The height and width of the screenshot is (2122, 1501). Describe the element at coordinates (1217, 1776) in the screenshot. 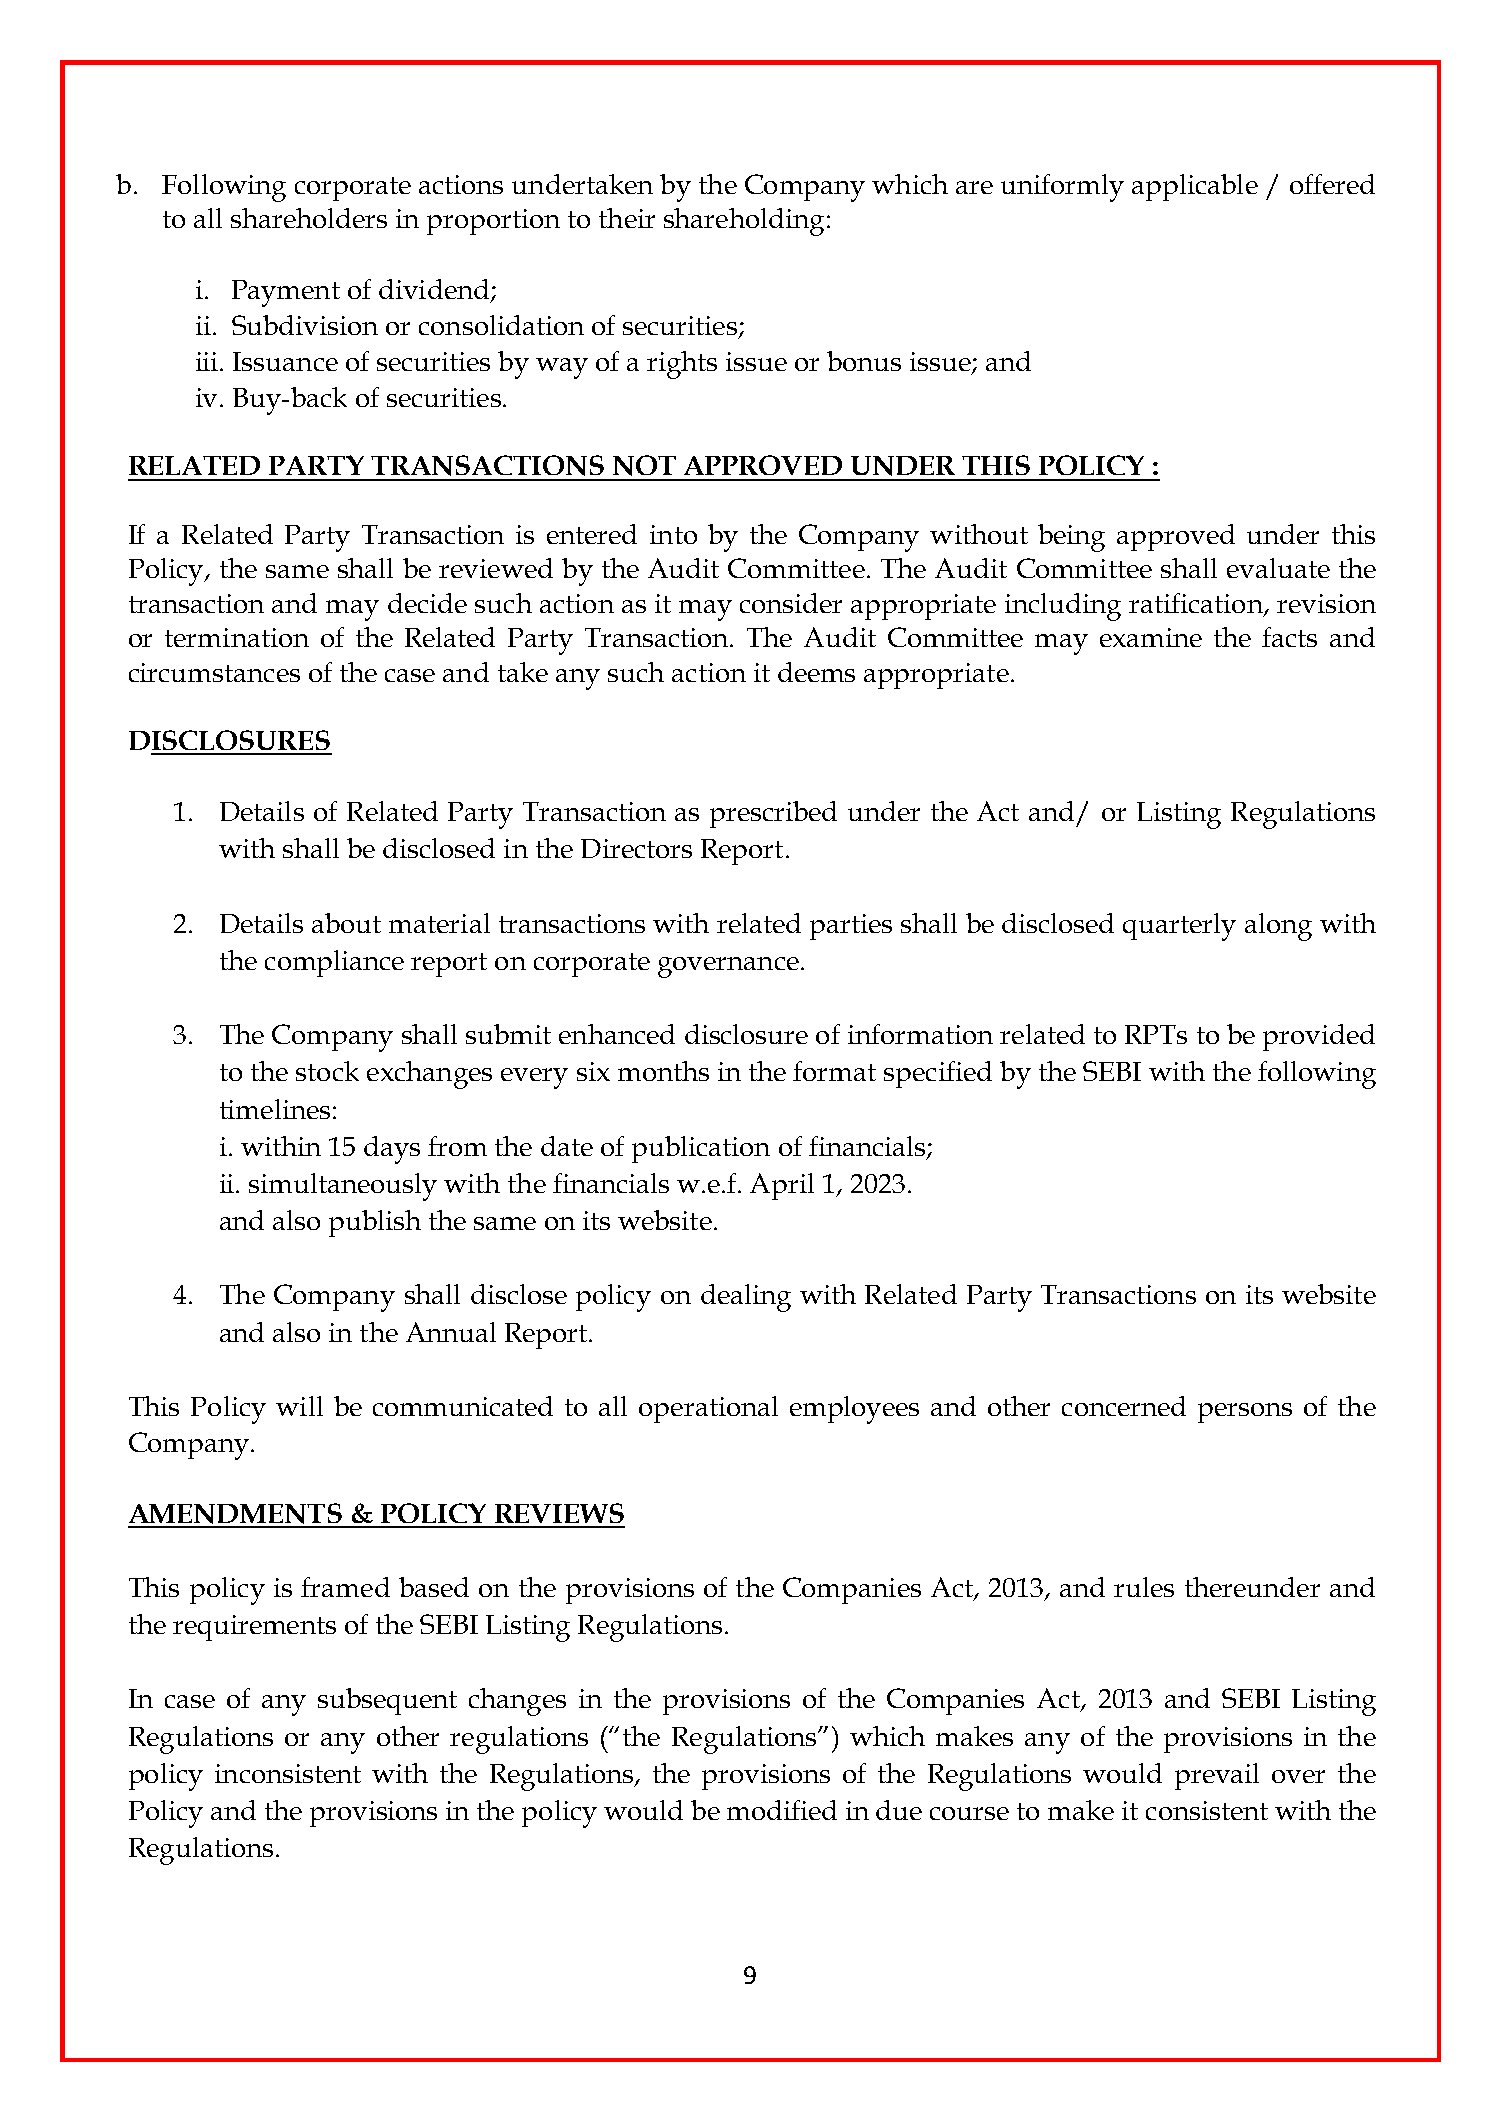

I see `prevail` at that location.
